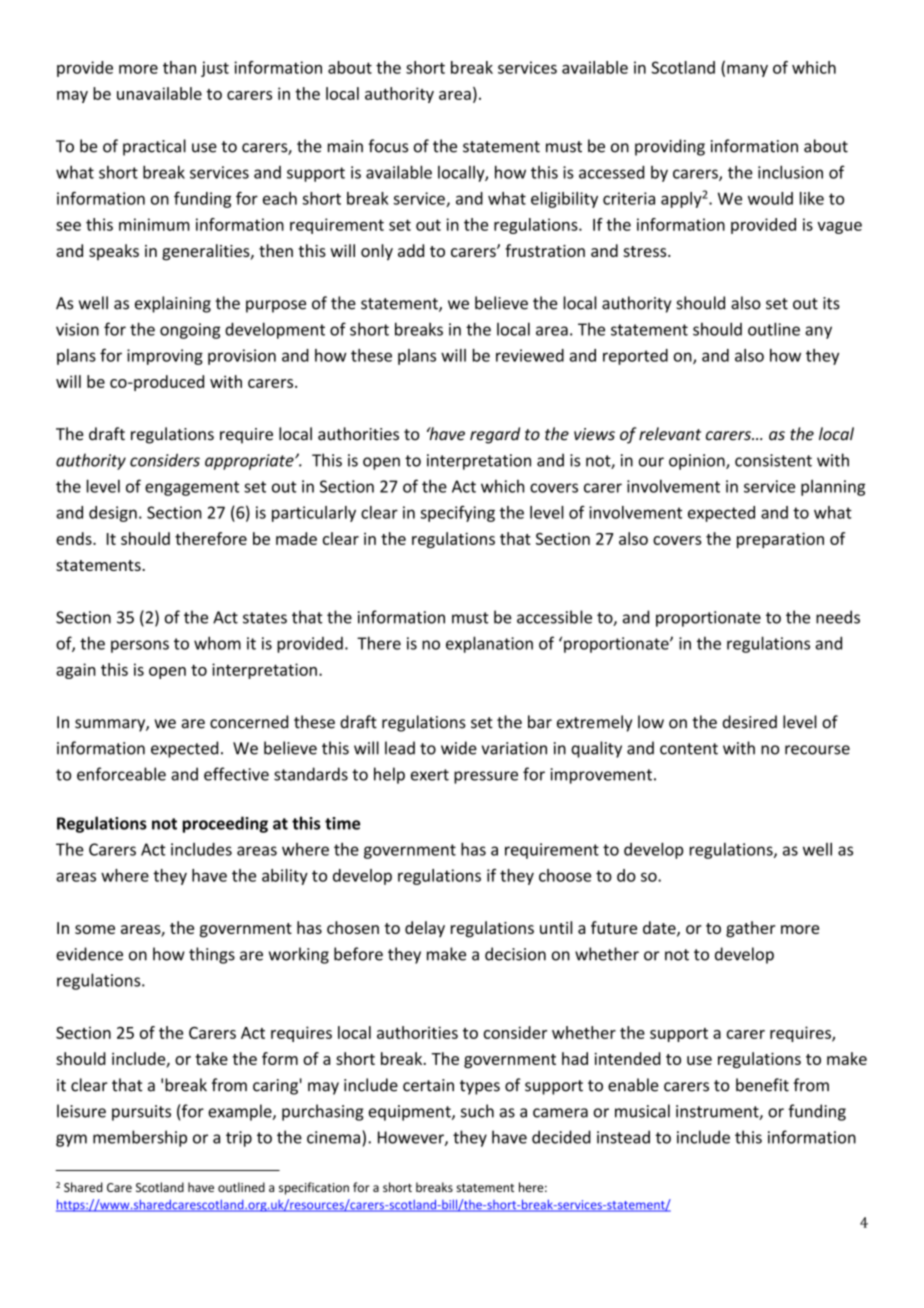 This image has height=1308, width=924. What do you see at coordinates (179, 67) in the image?
I see `than` at bounding box center [179, 67].
